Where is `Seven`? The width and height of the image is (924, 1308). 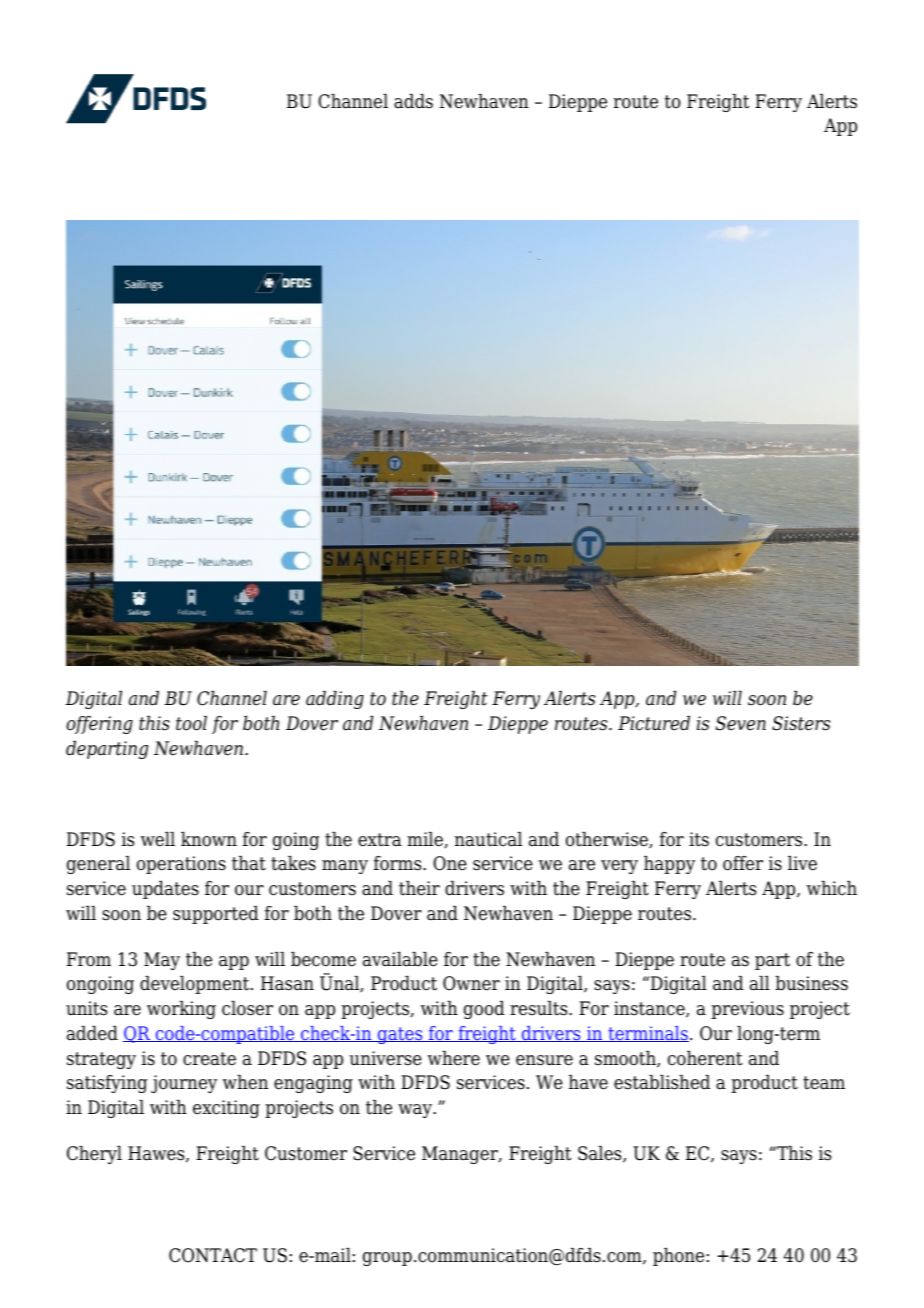 Seven is located at coordinates (741, 723).
